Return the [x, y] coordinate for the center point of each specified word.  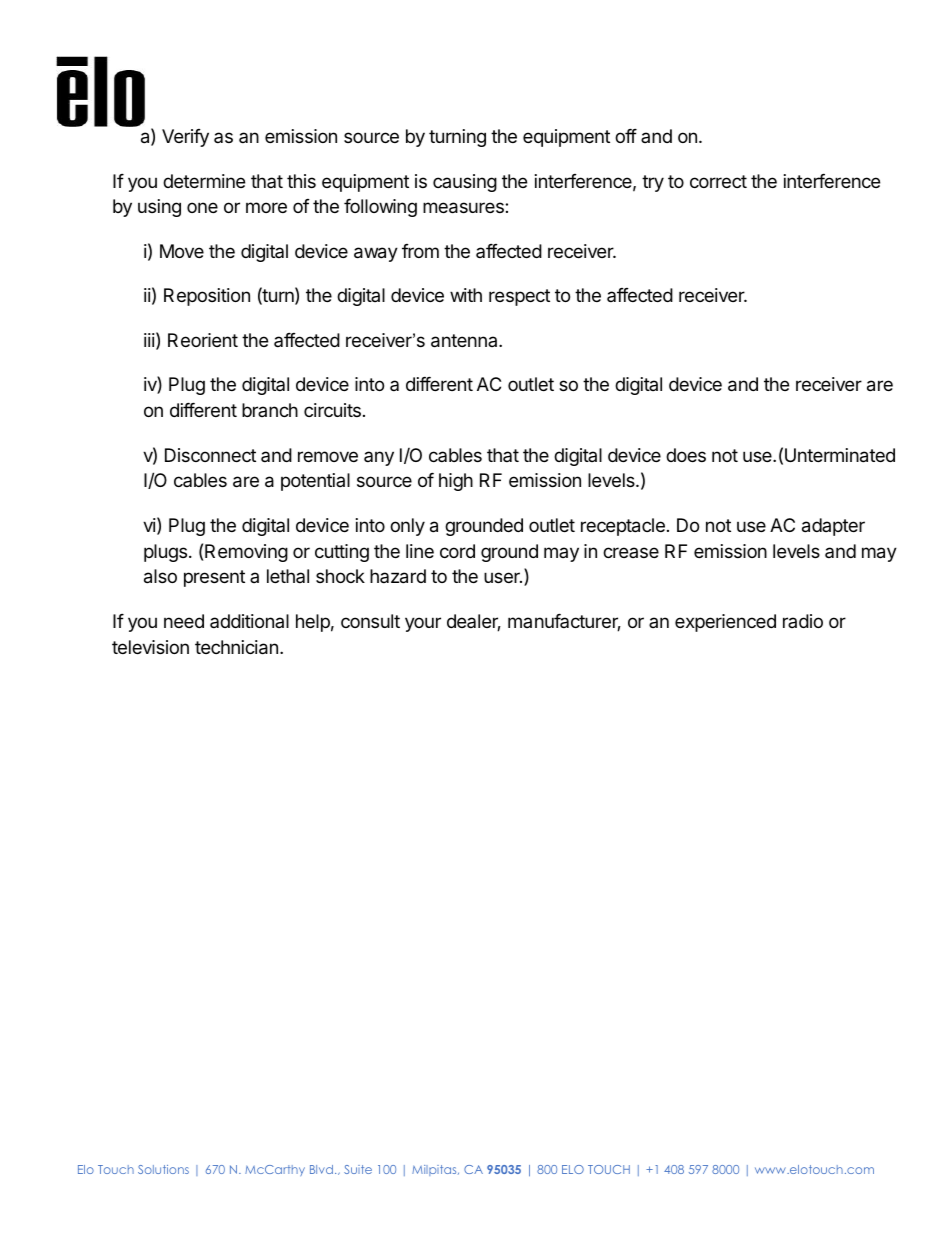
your [423, 624]
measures [464, 208]
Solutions [163, 1169]
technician [236, 647]
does [686, 455]
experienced [725, 623]
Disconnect [210, 455]
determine [204, 181]
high [456, 482]
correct [718, 181]
